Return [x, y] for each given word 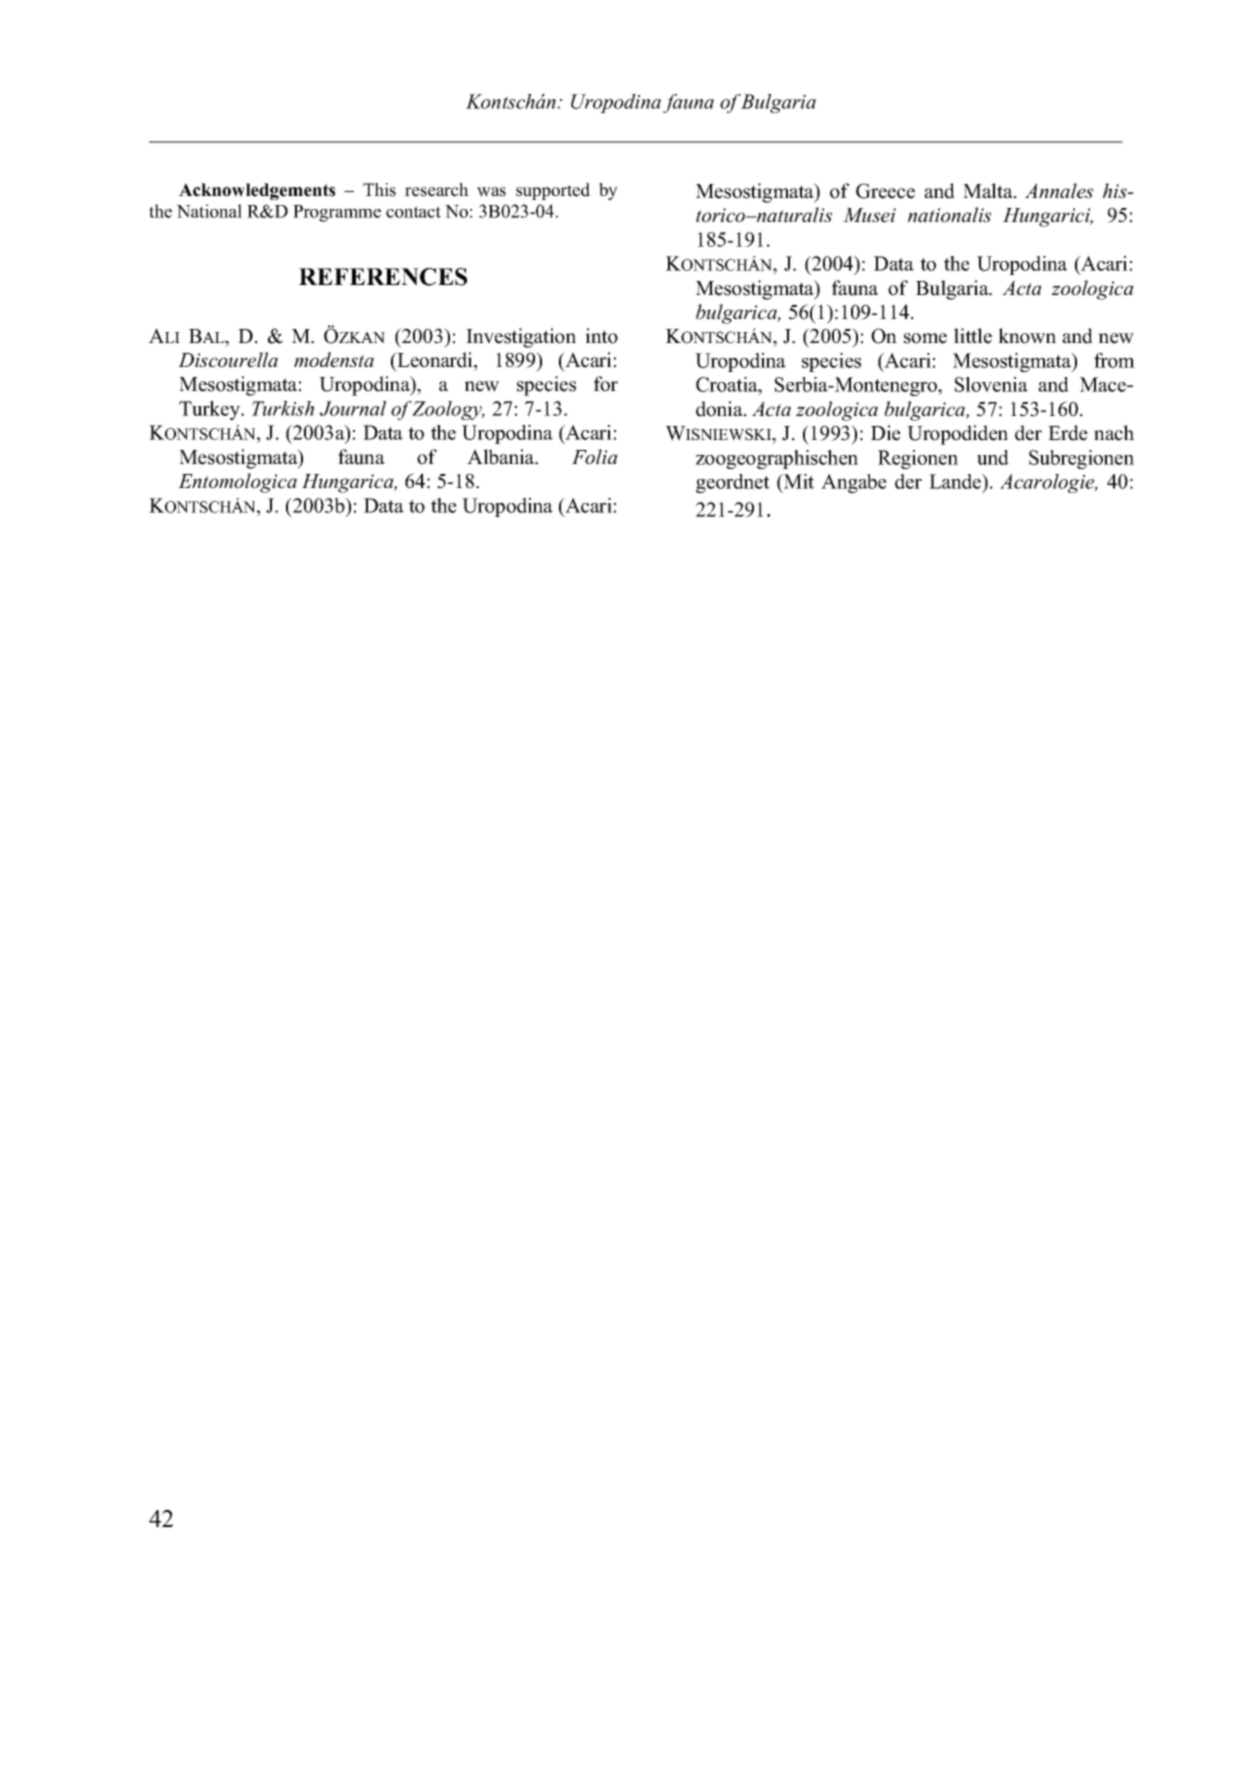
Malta [989, 190]
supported [553, 191]
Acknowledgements [257, 191]
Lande [956, 481]
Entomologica [237, 483]
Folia [595, 457]
